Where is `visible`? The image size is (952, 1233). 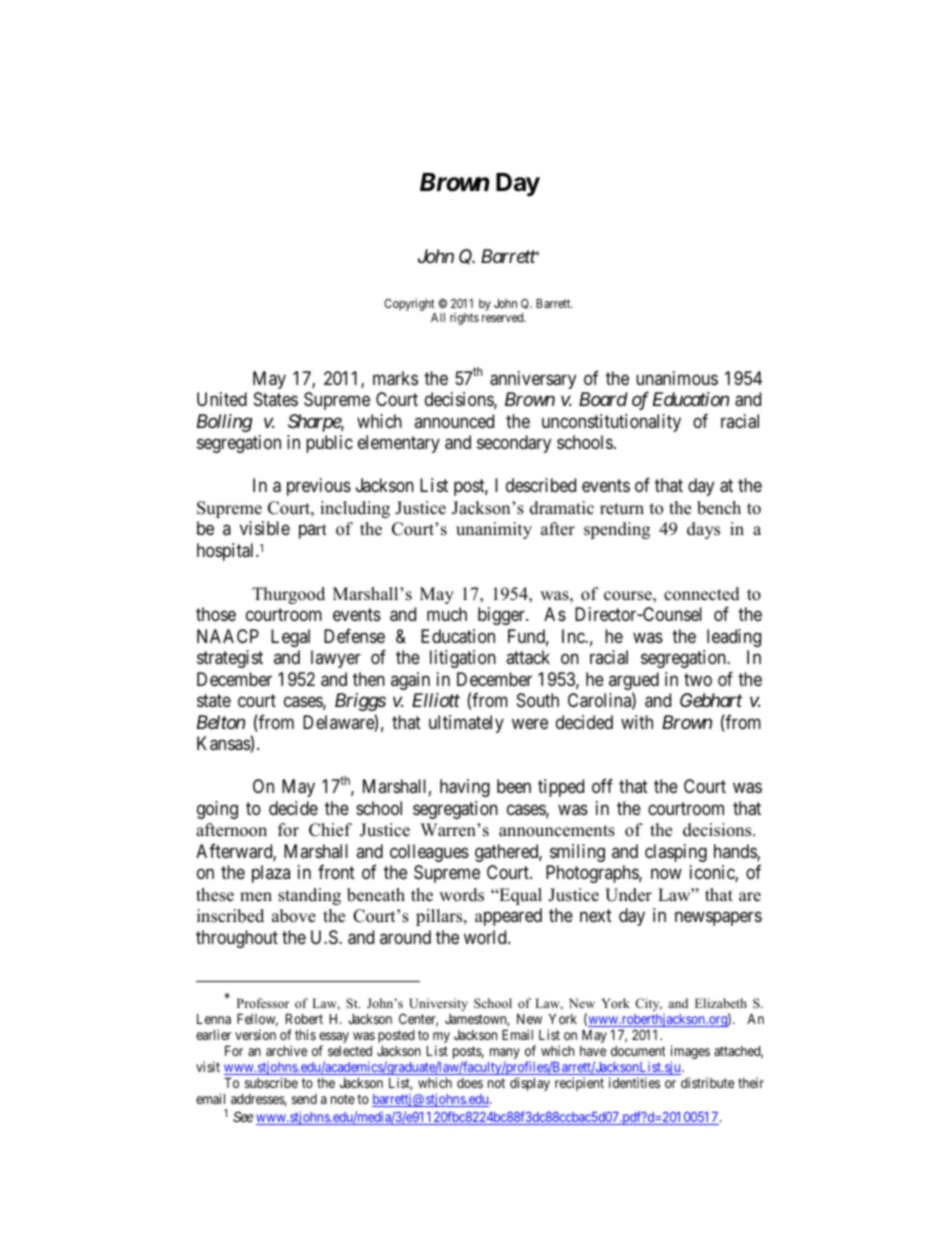 visible is located at coordinates (265, 528).
